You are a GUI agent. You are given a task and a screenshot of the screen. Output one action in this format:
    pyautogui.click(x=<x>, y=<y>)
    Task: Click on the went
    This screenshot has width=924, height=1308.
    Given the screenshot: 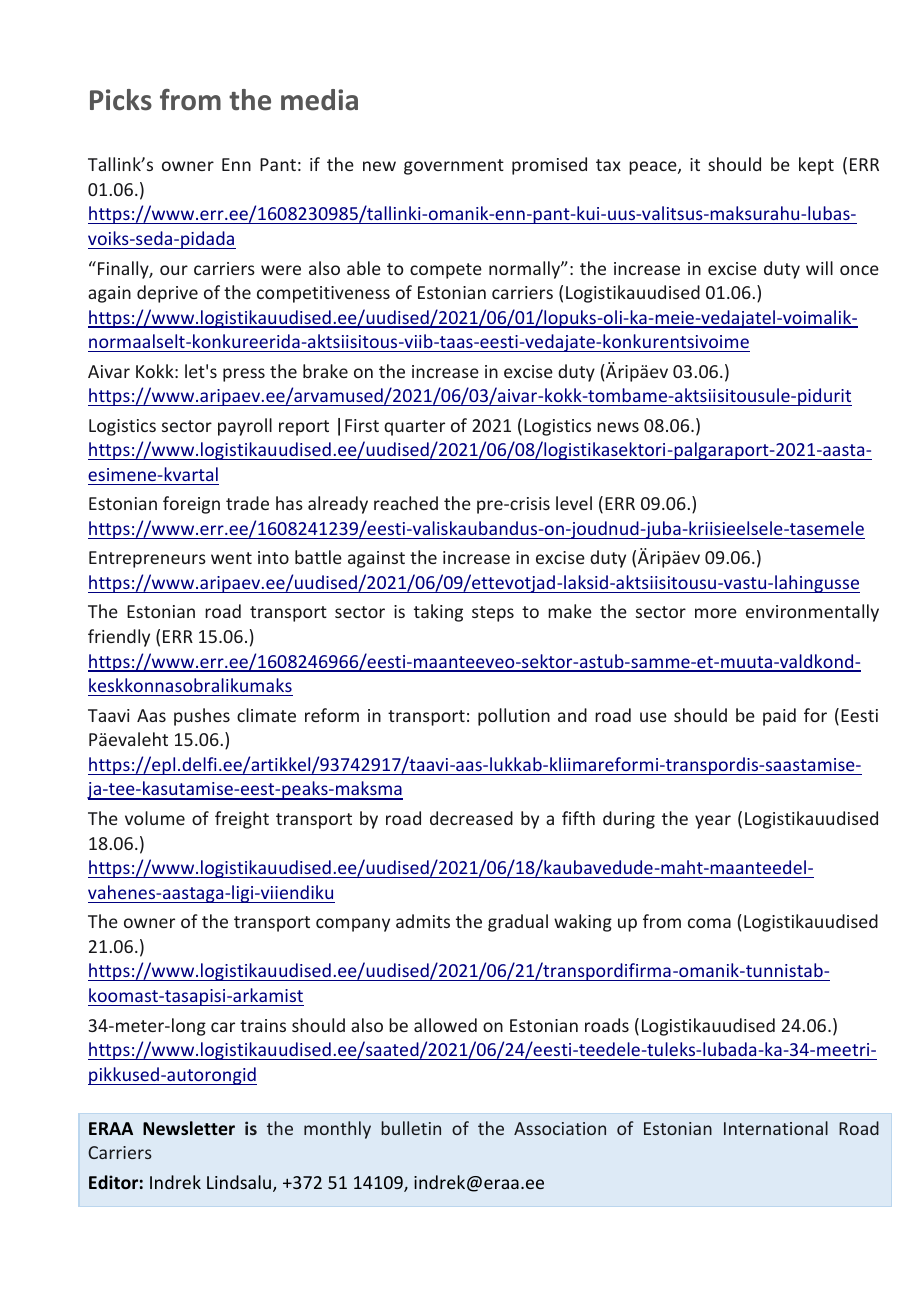 What is the action you would take?
    pyautogui.click(x=231, y=558)
